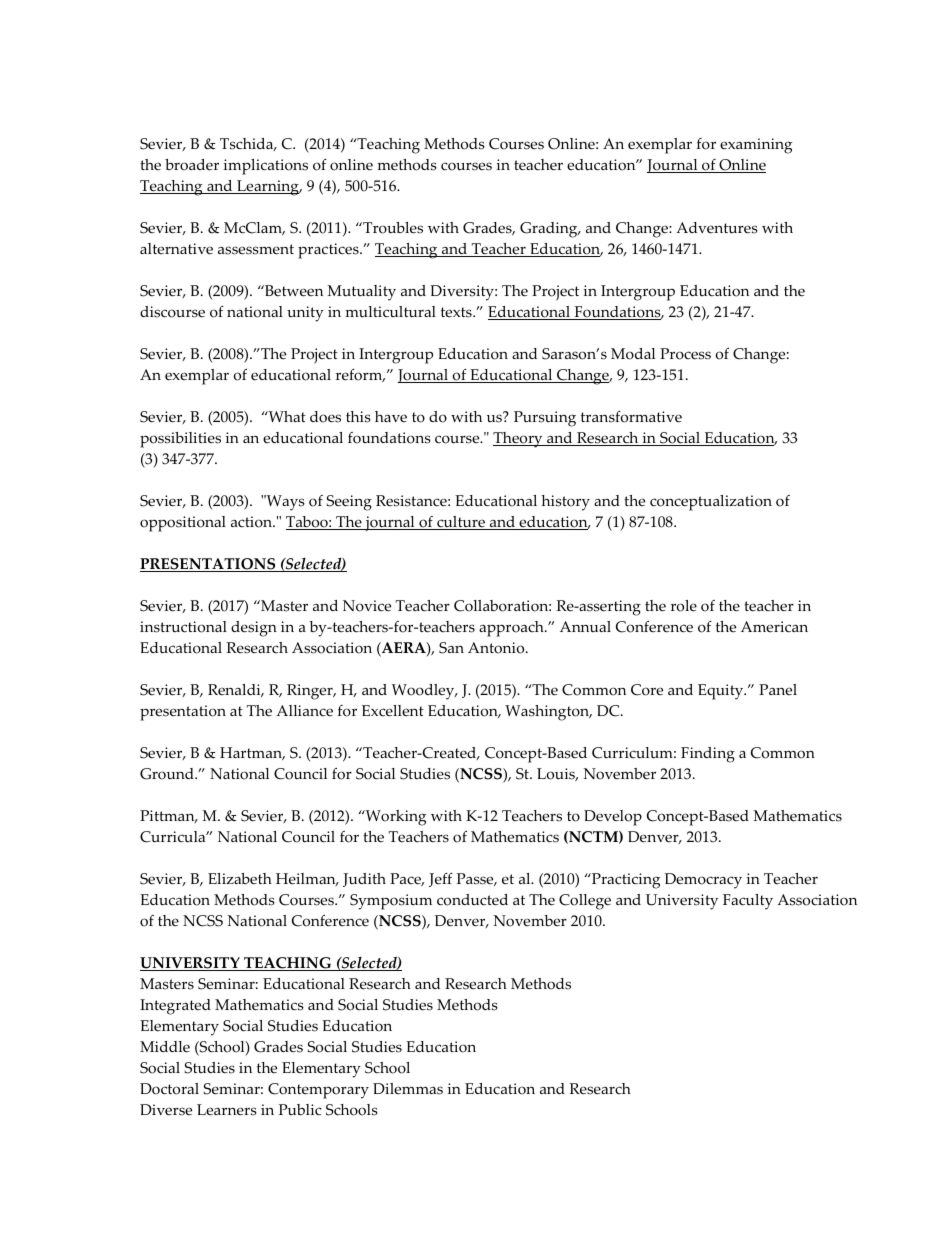 Image resolution: width=952 pixels, height=1233 pixels. Describe the element at coordinates (748, 902) in the document. I see `Faculty` at that location.
